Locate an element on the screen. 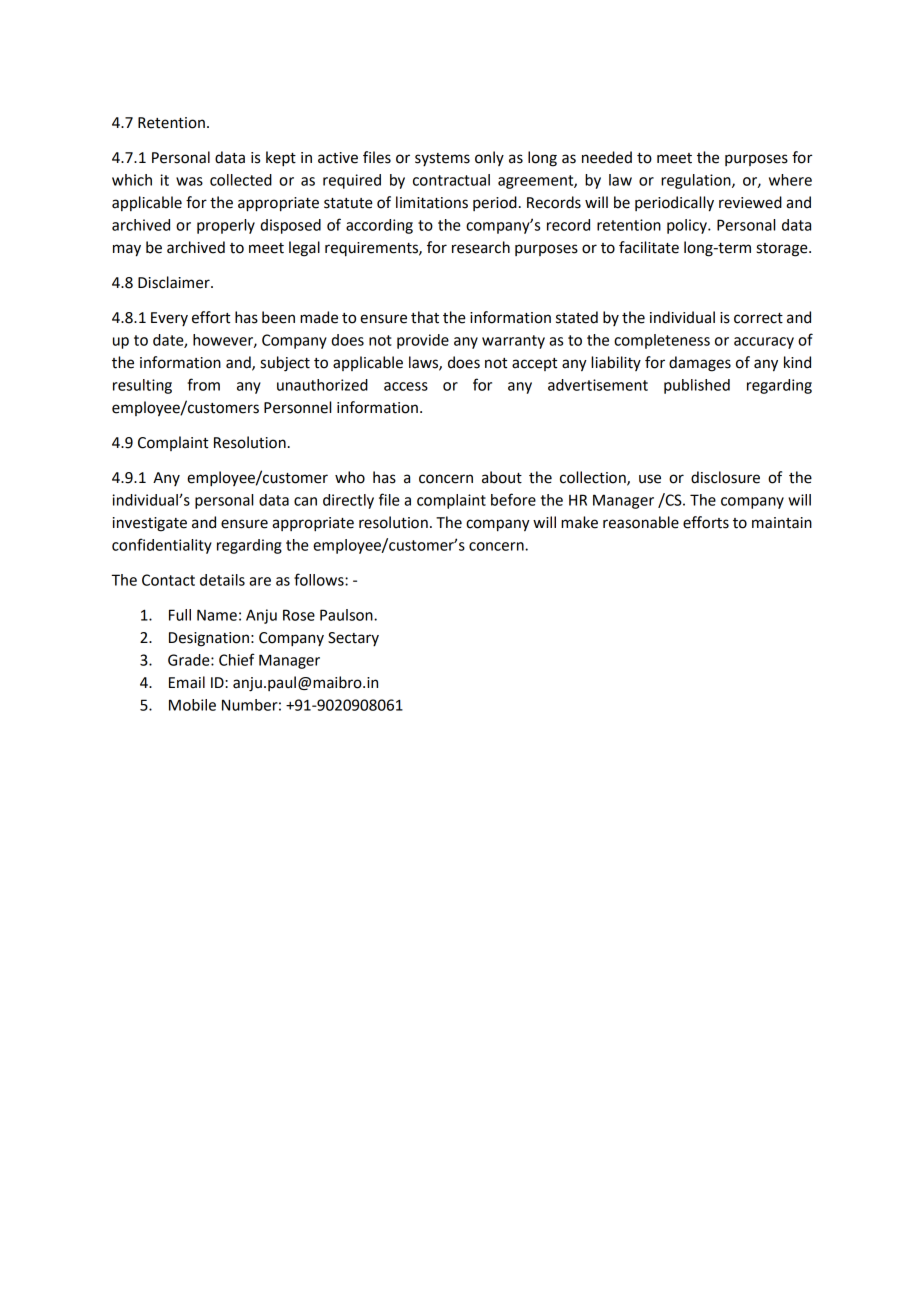 Image resolution: width=924 pixels, height=1308 pixels. published is located at coordinates (697, 386).
